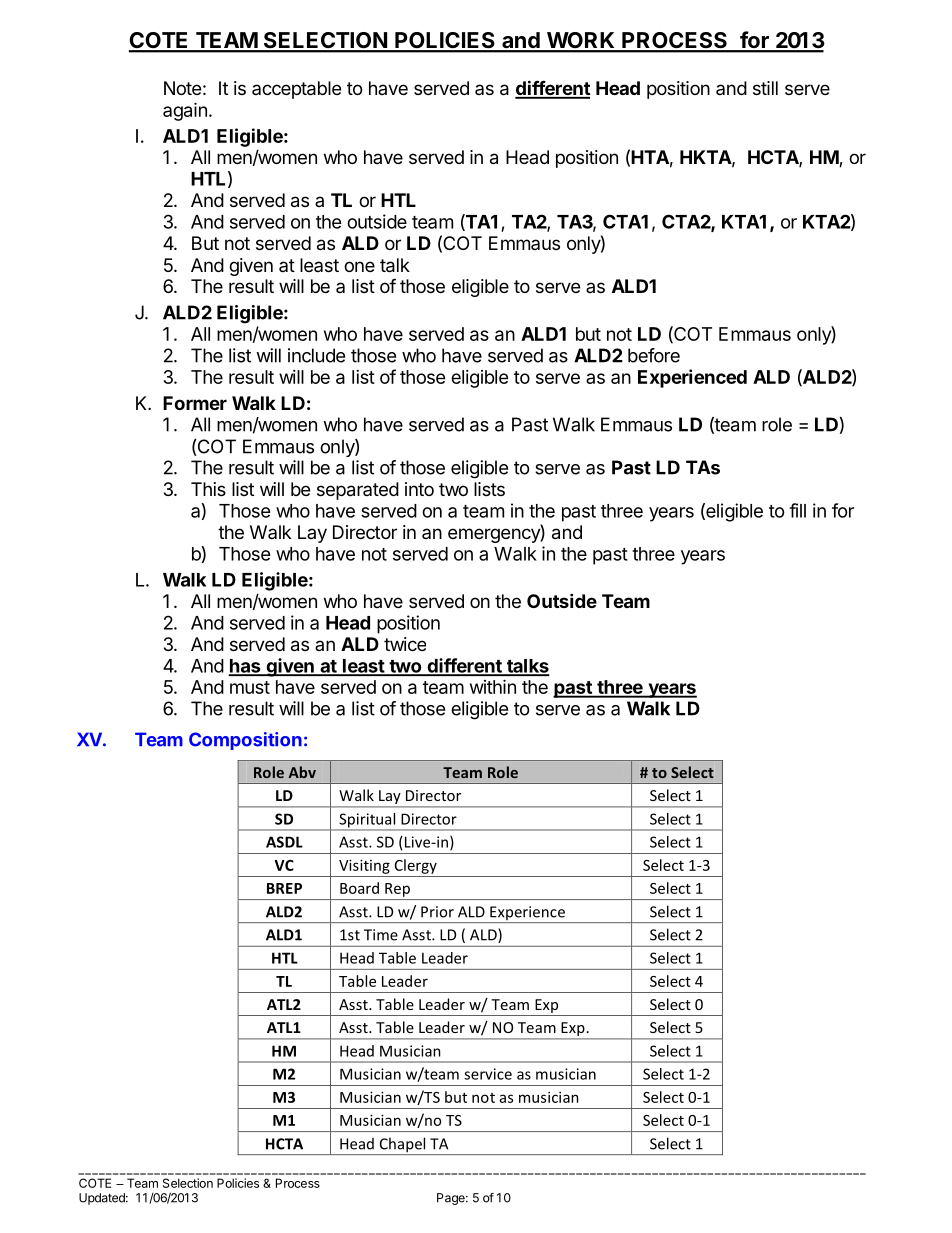 This screenshot has height=1233, width=952. What do you see at coordinates (581, 41) in the screenshot?
I see `WORK` at bounding box center [581, 41].
